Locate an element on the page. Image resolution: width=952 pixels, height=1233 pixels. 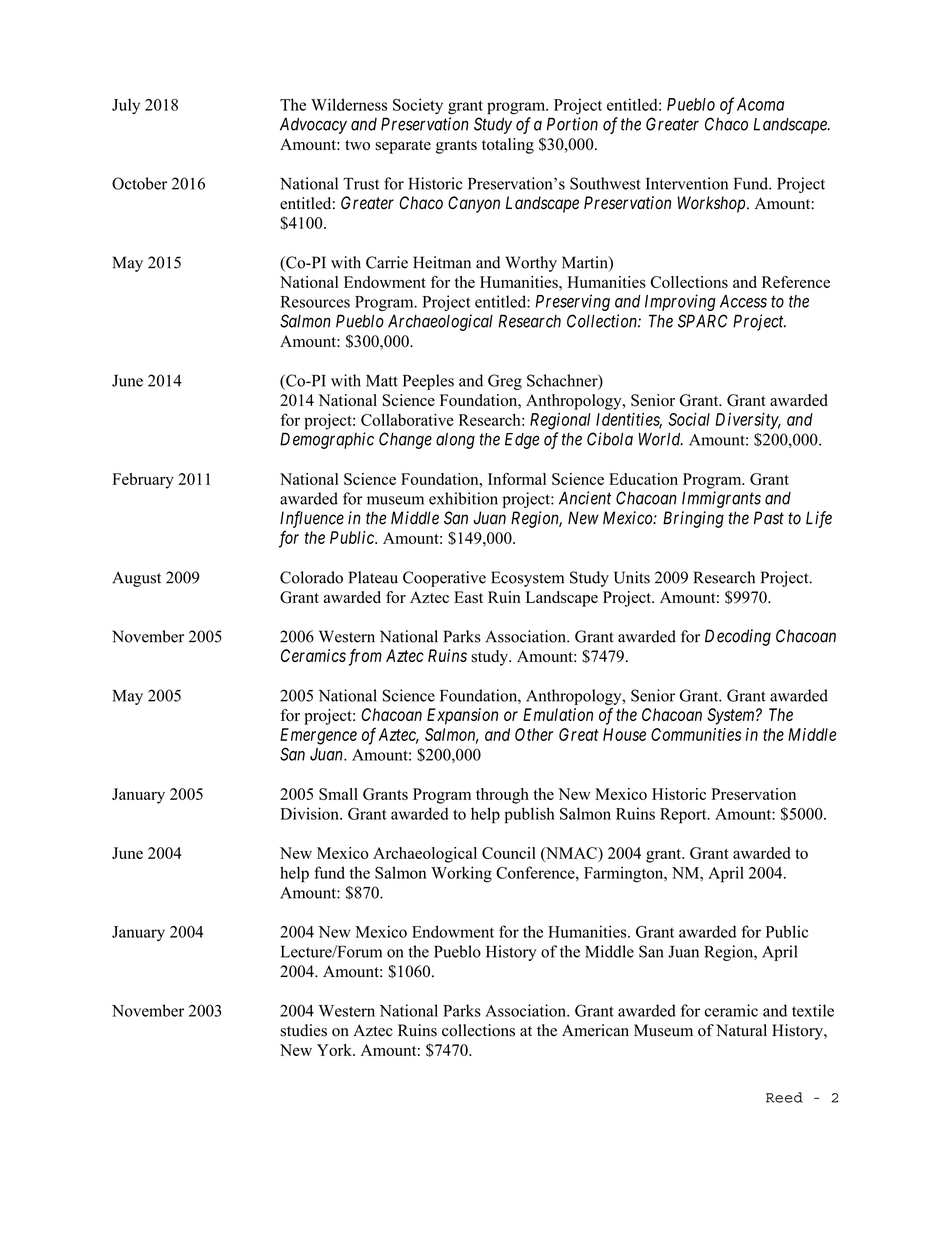
totaling is located at coordinates (508, 146).
